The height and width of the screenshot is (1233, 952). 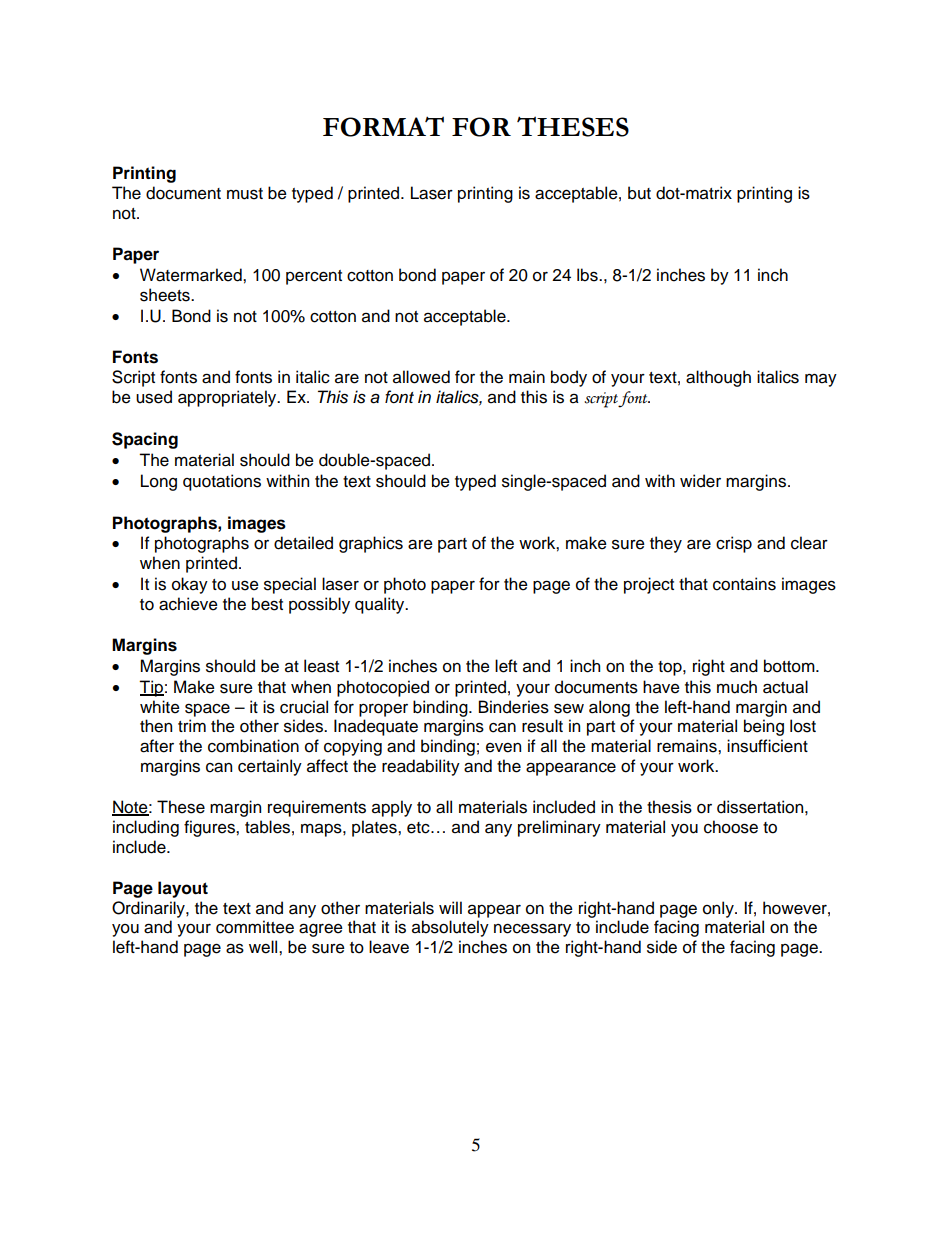 I want to click on committee, so click(x=255, y=927).
